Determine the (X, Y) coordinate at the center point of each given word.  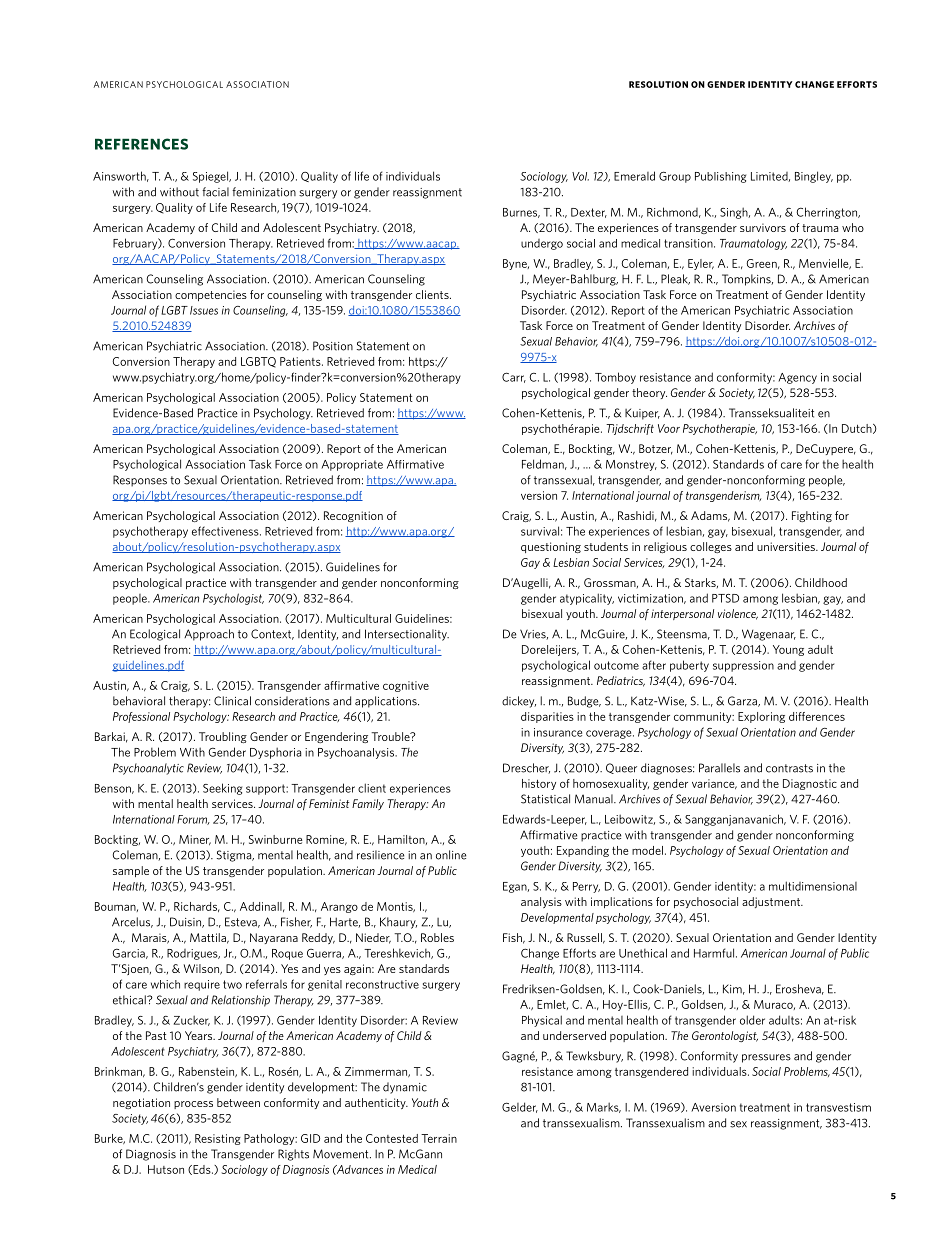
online (451, 855)
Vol (580, 176)
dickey (519, 702)
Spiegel (211, 177)
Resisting (218, 1139)
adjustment (772, 902)
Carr (514, 377)
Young (788, 650)
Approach (209, 635)
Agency (797, 378)
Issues (204, 310)
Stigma (235, 856)
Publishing (720, 177)
